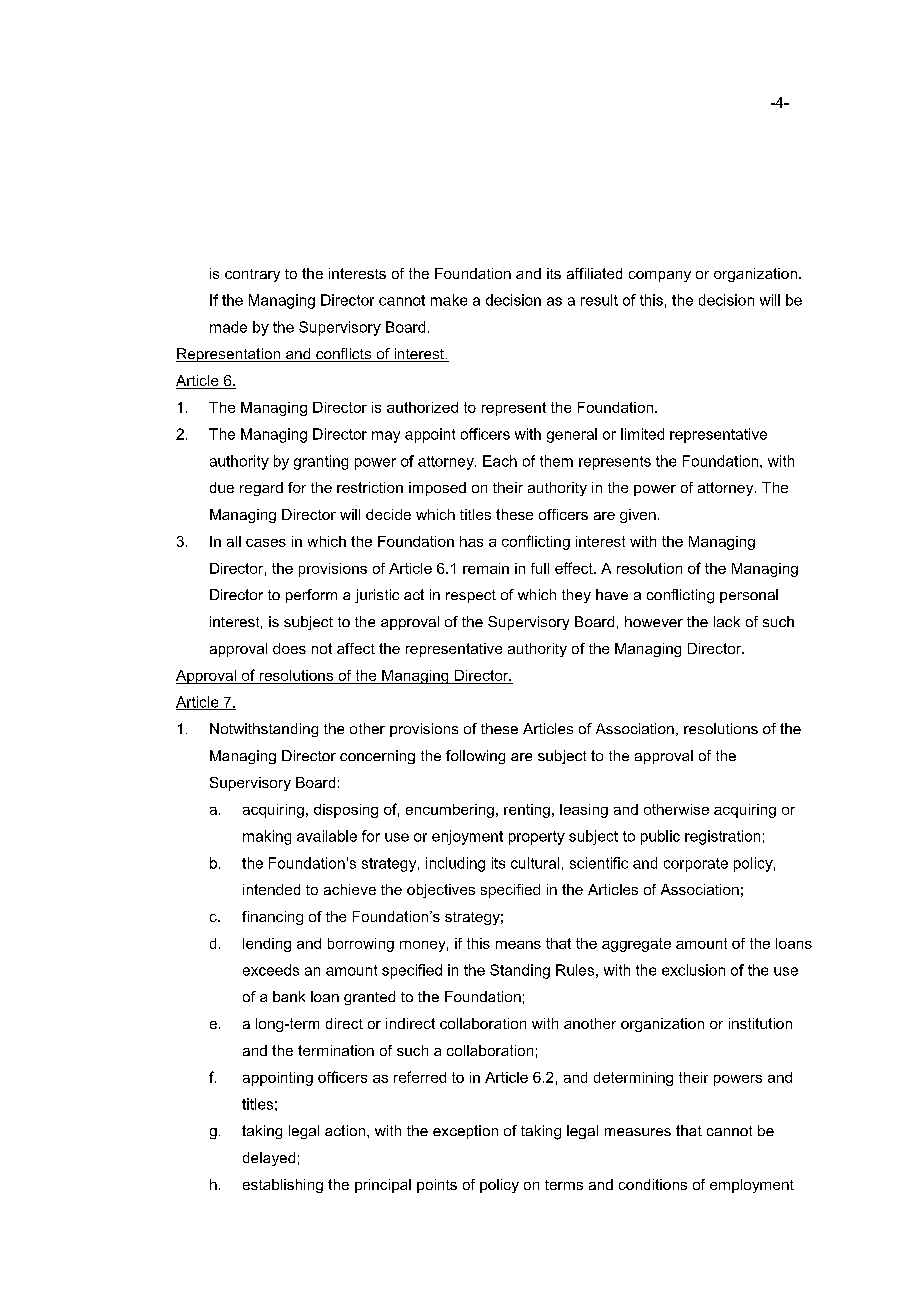 The height and width of the document is (1308, 924). I want to click on company, so click(660, 276).
